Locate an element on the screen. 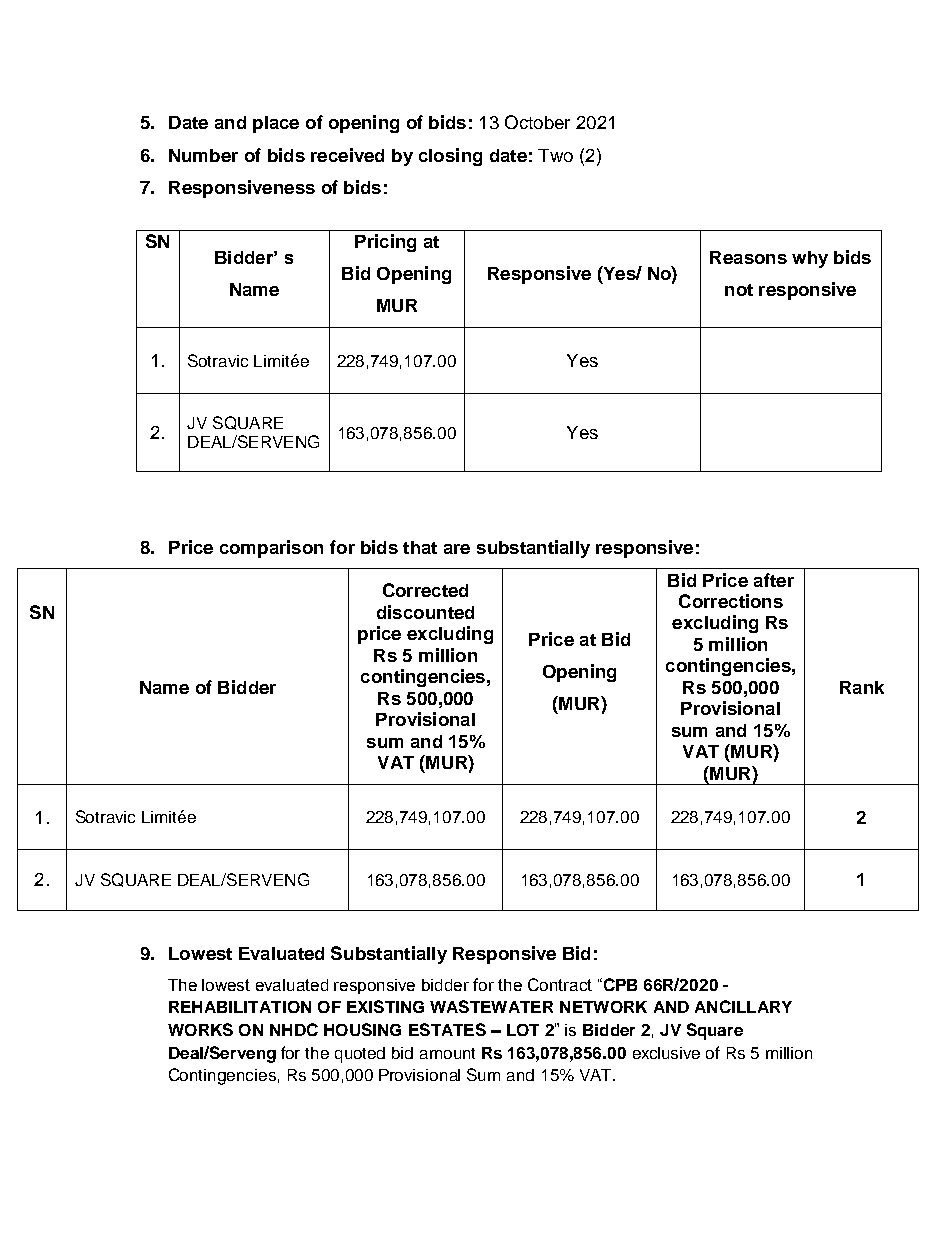  Reasons is located at coordinates (748, 257).
